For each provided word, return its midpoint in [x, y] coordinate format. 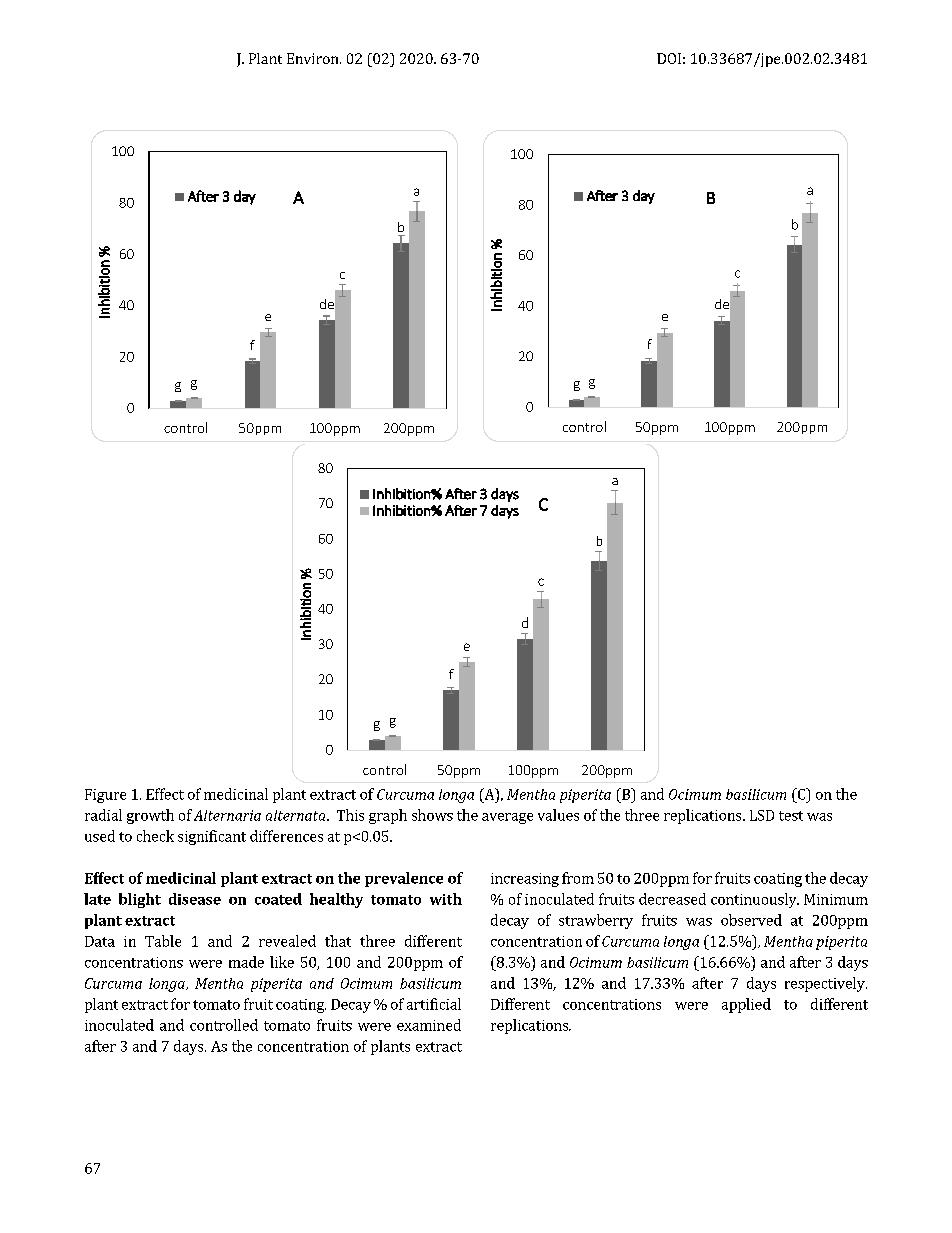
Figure [105, 796]
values [558, 815]
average [507, 818]
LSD [762, 815]
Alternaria [227, 815]
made [246, 962]
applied [746, 1005]
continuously [755, 900]
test [791, 816]
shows [432, 815]
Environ [314, 58]
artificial [434, 1004]
